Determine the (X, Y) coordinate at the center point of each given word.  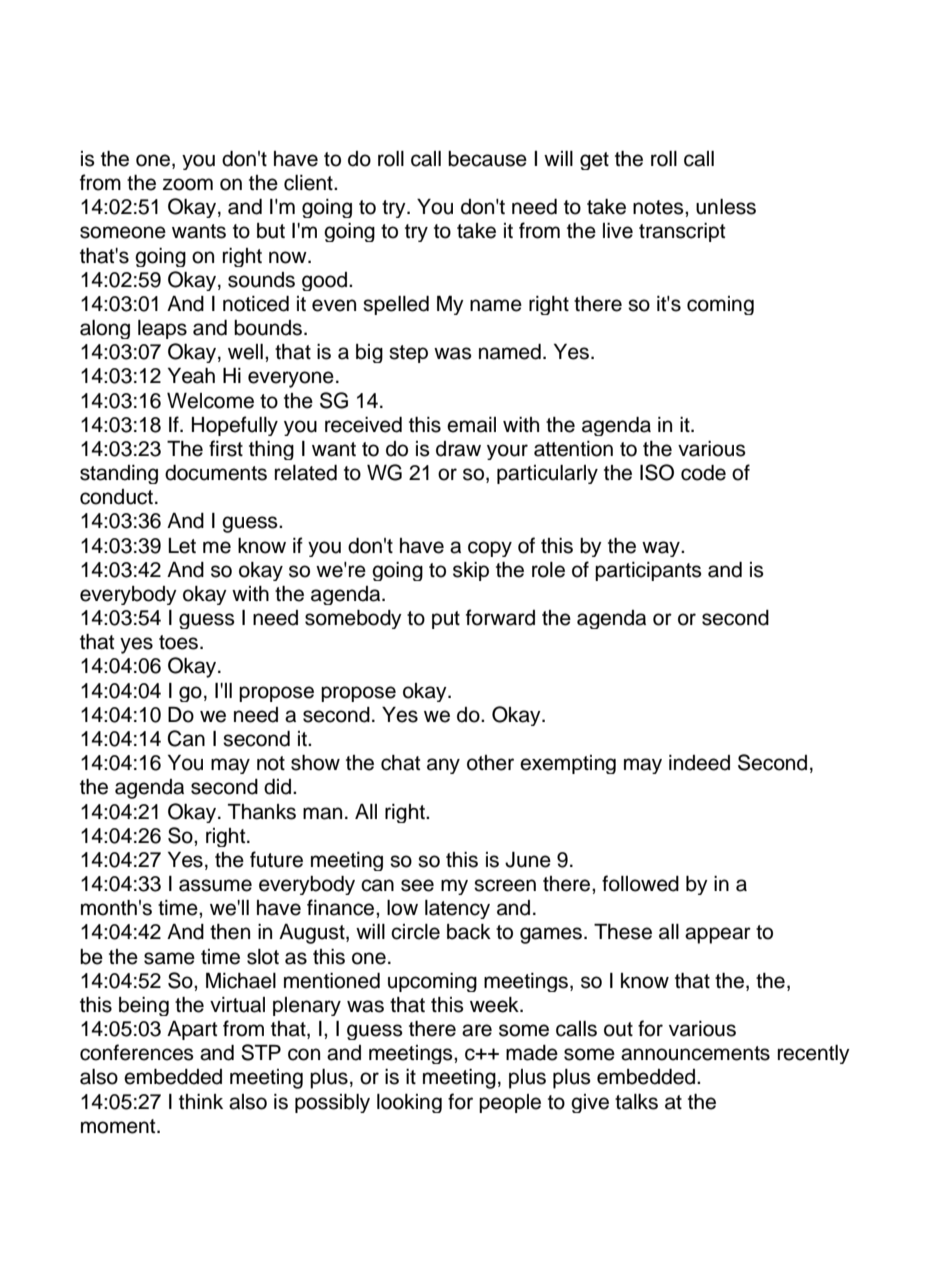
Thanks (262, 812)
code (703, 473)
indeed (699, 763)
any (443, 766)
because (487, 159)
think (201, 1101)
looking (409, 1103)
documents (216, 473)
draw (458, 449)
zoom (188, 184)
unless (726, 207)
